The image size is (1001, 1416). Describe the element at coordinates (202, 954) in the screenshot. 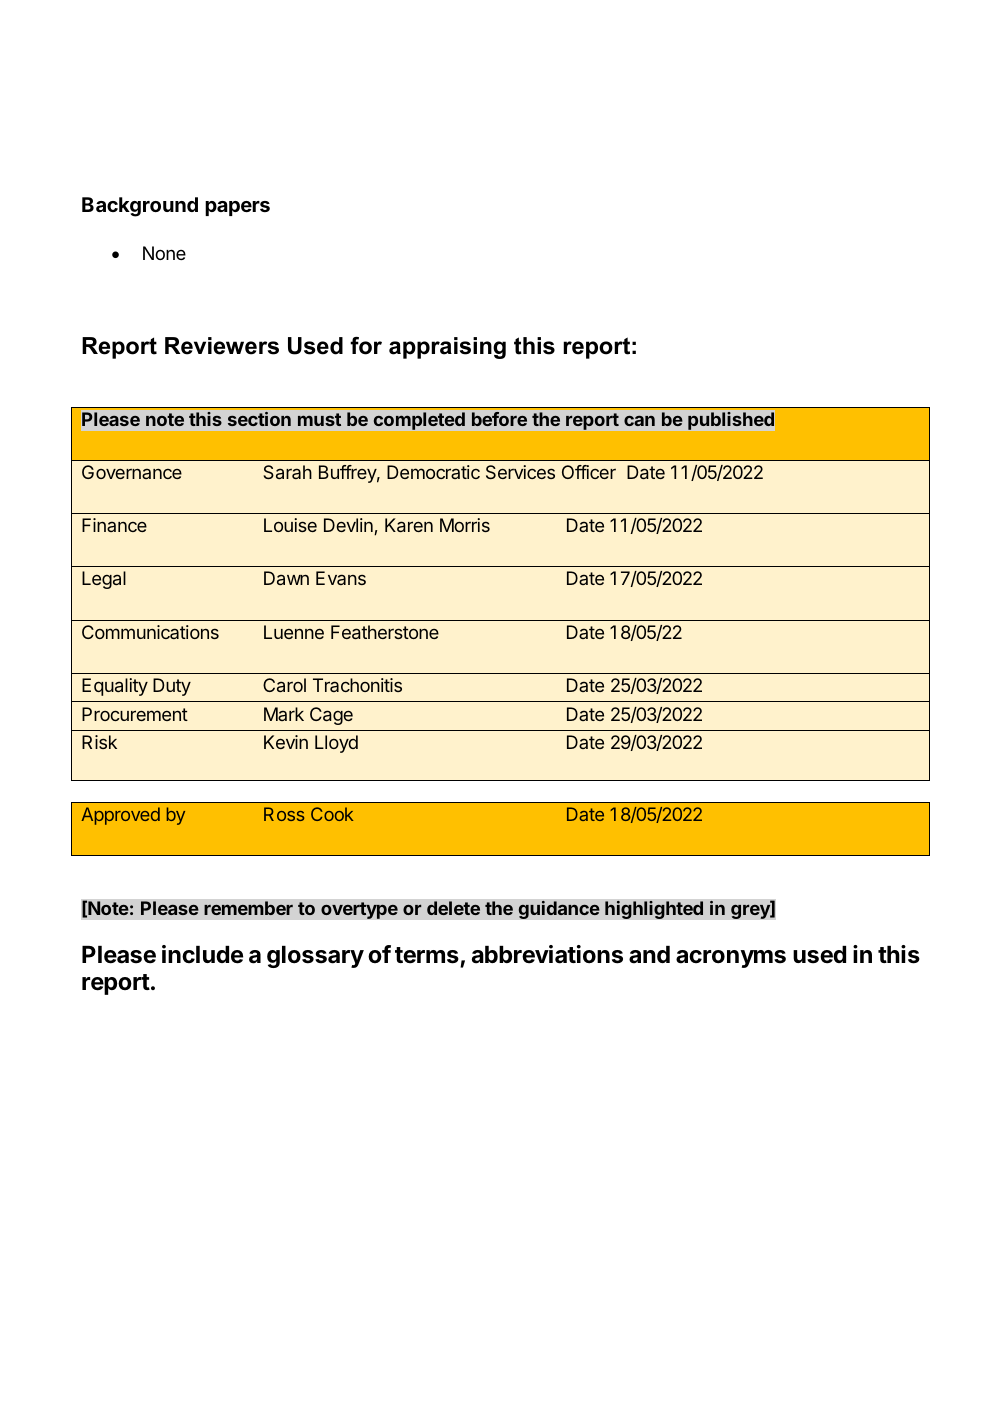

I see `include` at that location.
